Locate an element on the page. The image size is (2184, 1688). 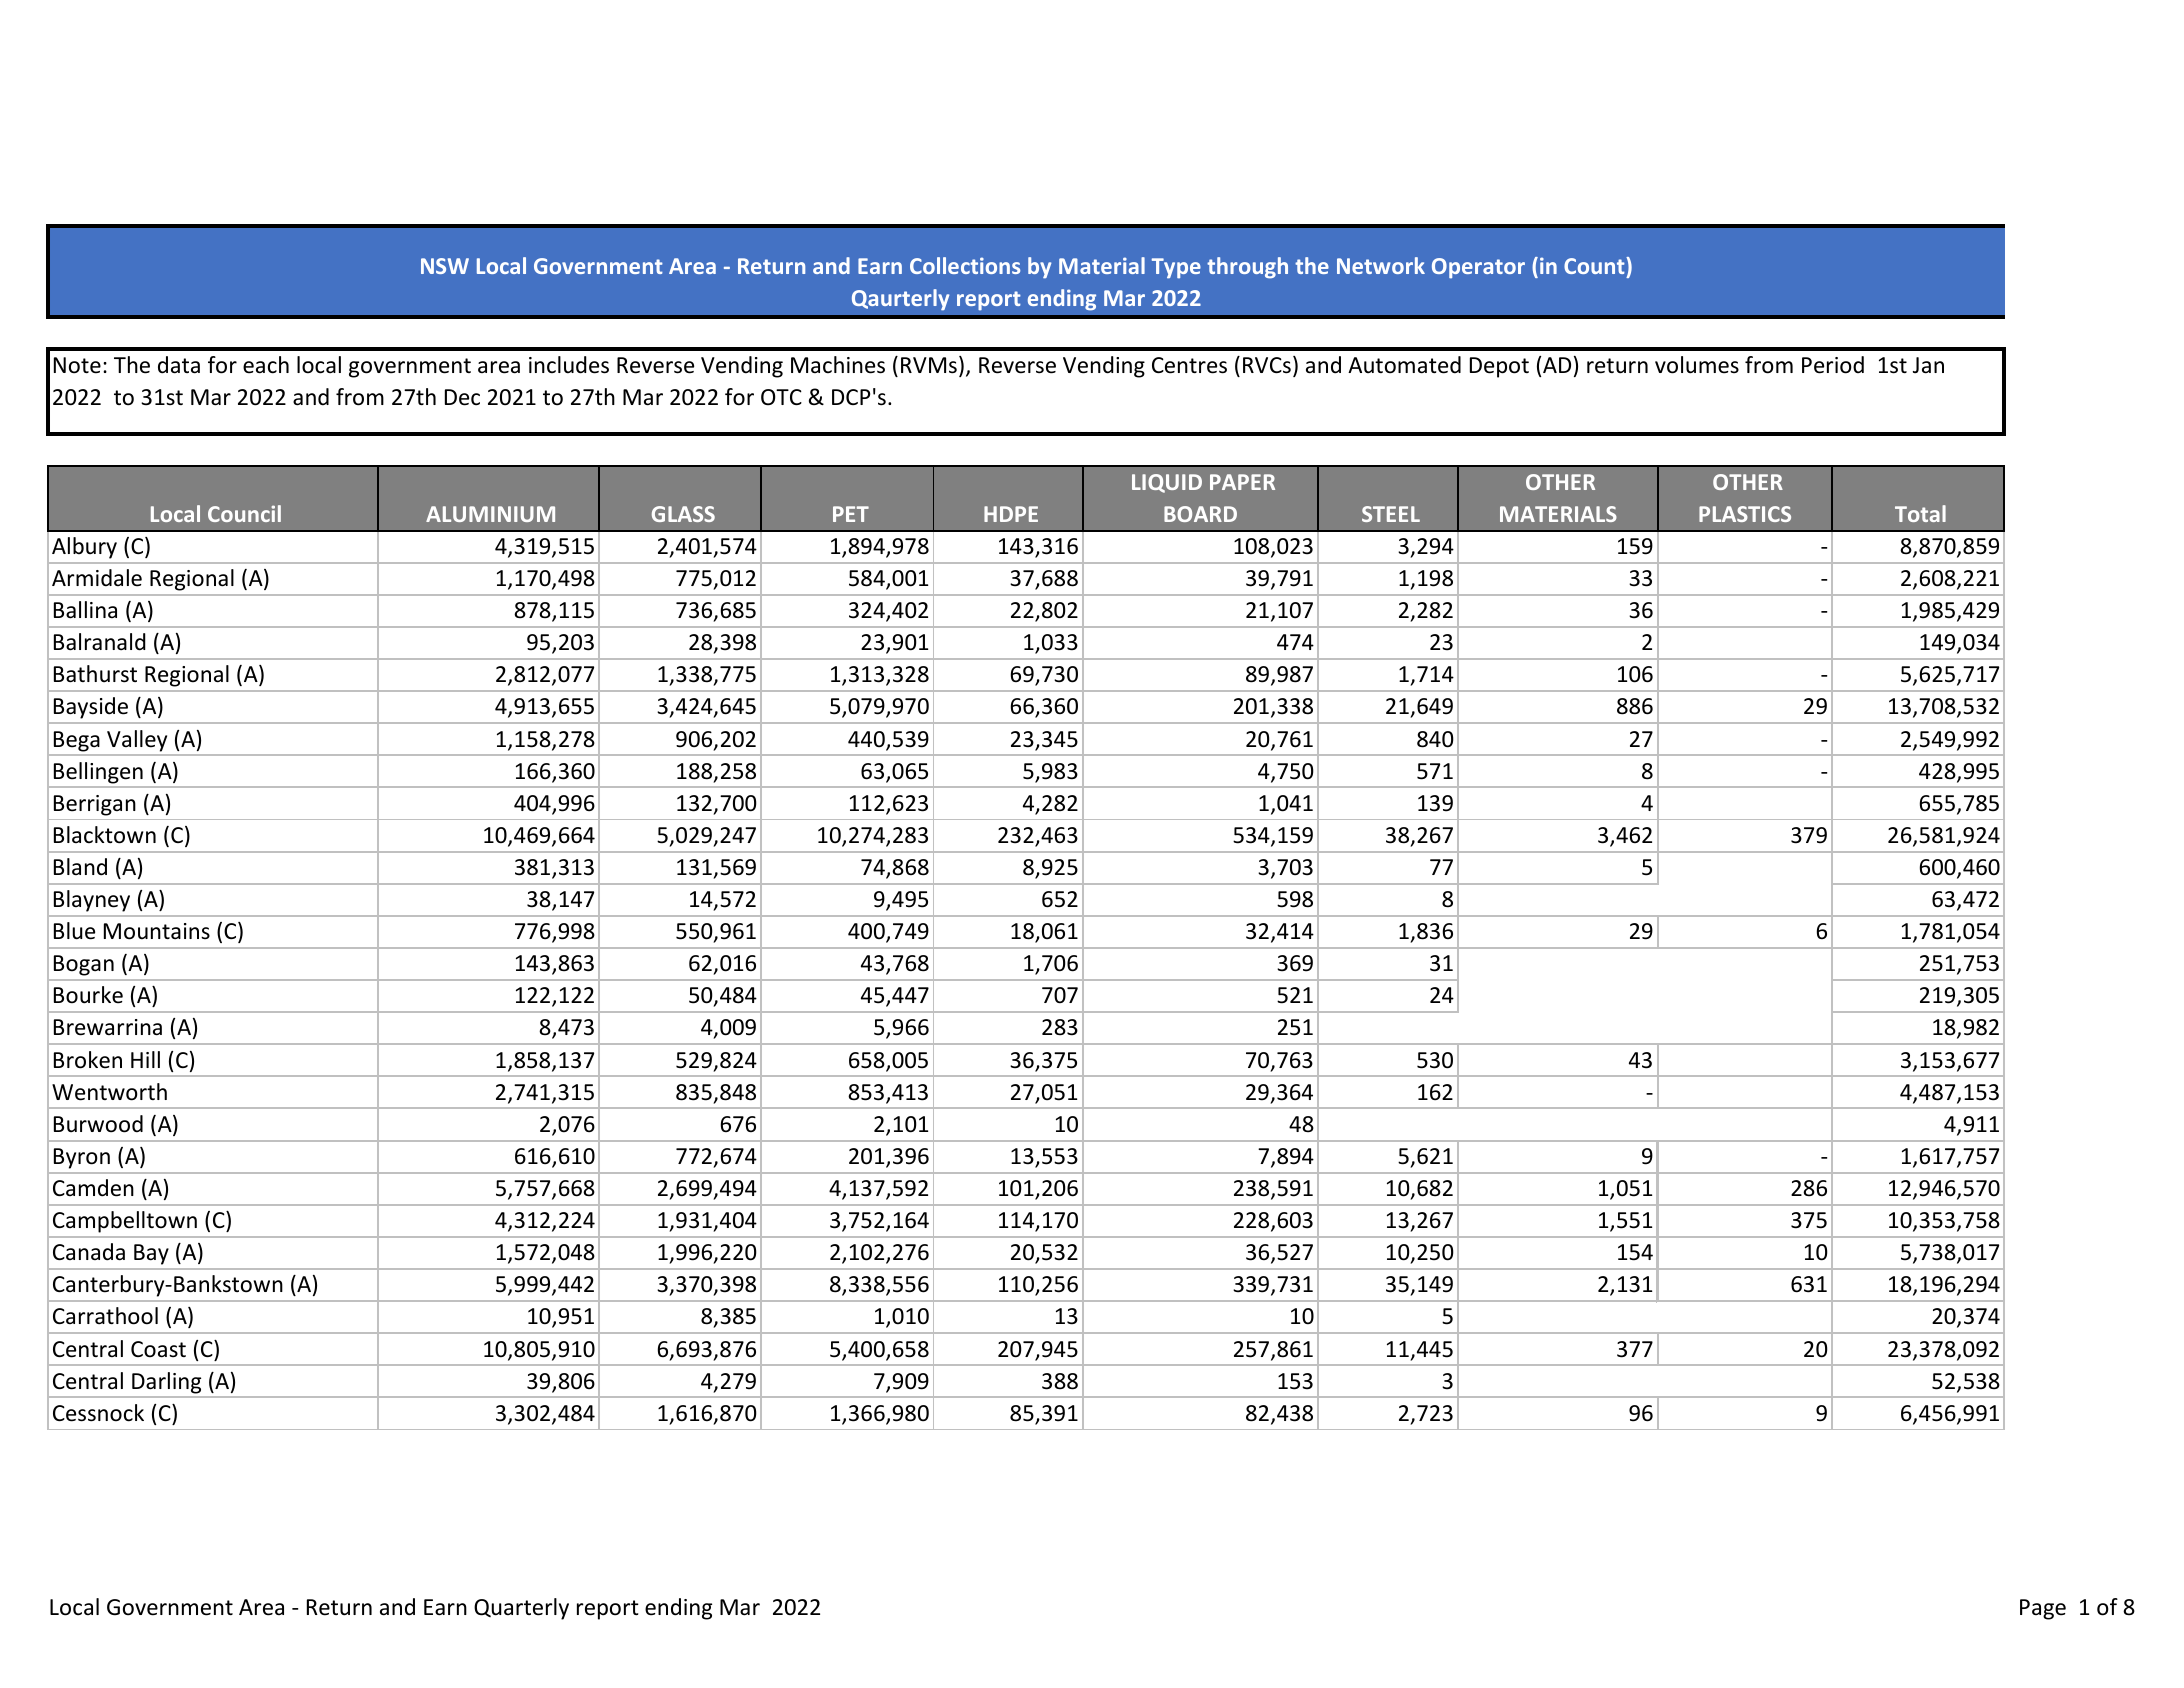
PLASTICS is located at coordinates (1745, 514).
